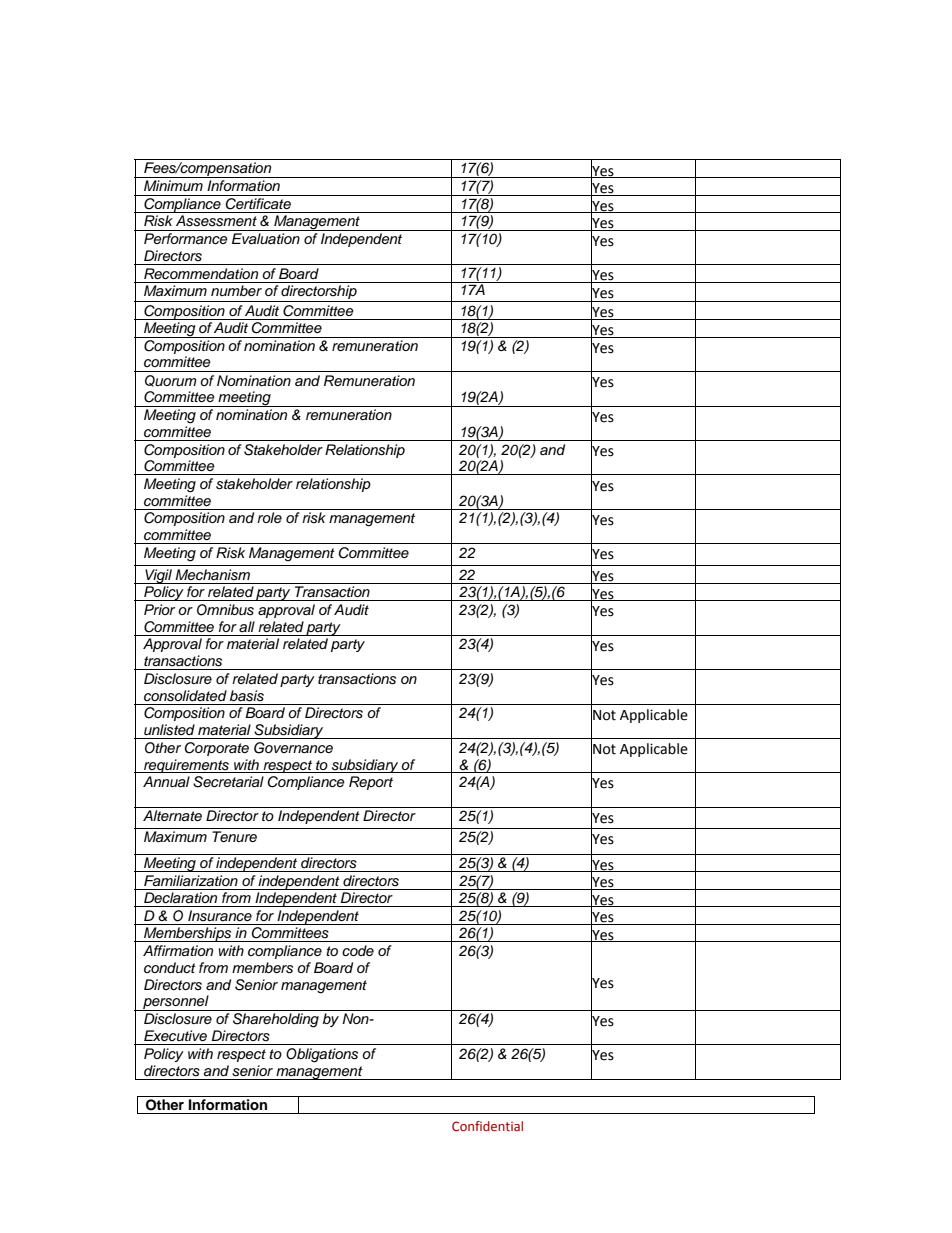 The width and height of the page is (952, 1233). I want to click on Omnibus, so click(225, 610).
